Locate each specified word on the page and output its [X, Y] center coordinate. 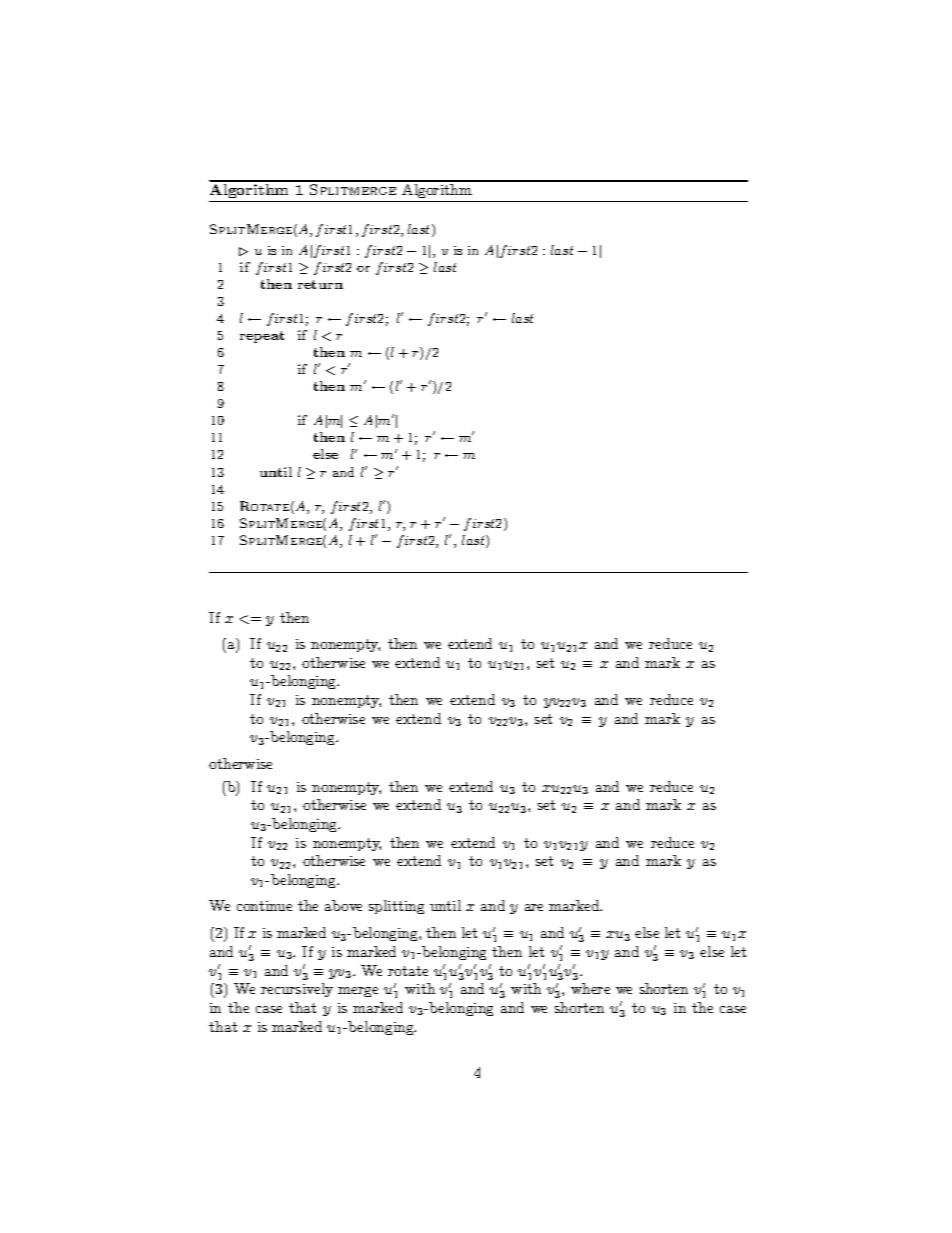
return [320, 284]
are [534, 907]
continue [264, 906]
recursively [297, 990]
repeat [262, 337]
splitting [396, 907]
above [343, 905]
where [590, 988]
